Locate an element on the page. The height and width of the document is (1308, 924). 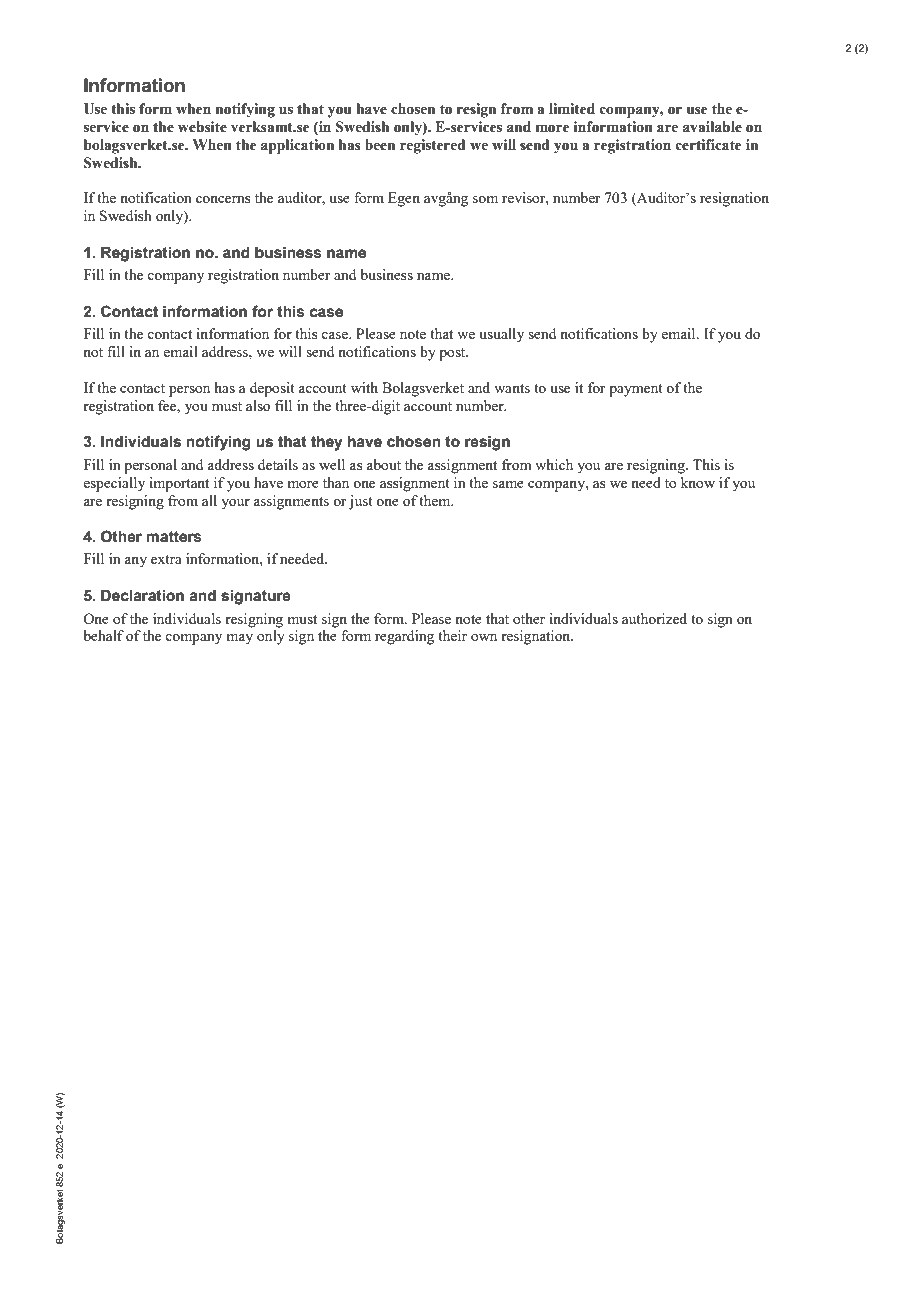
available is located at coordinates (712, 127).
